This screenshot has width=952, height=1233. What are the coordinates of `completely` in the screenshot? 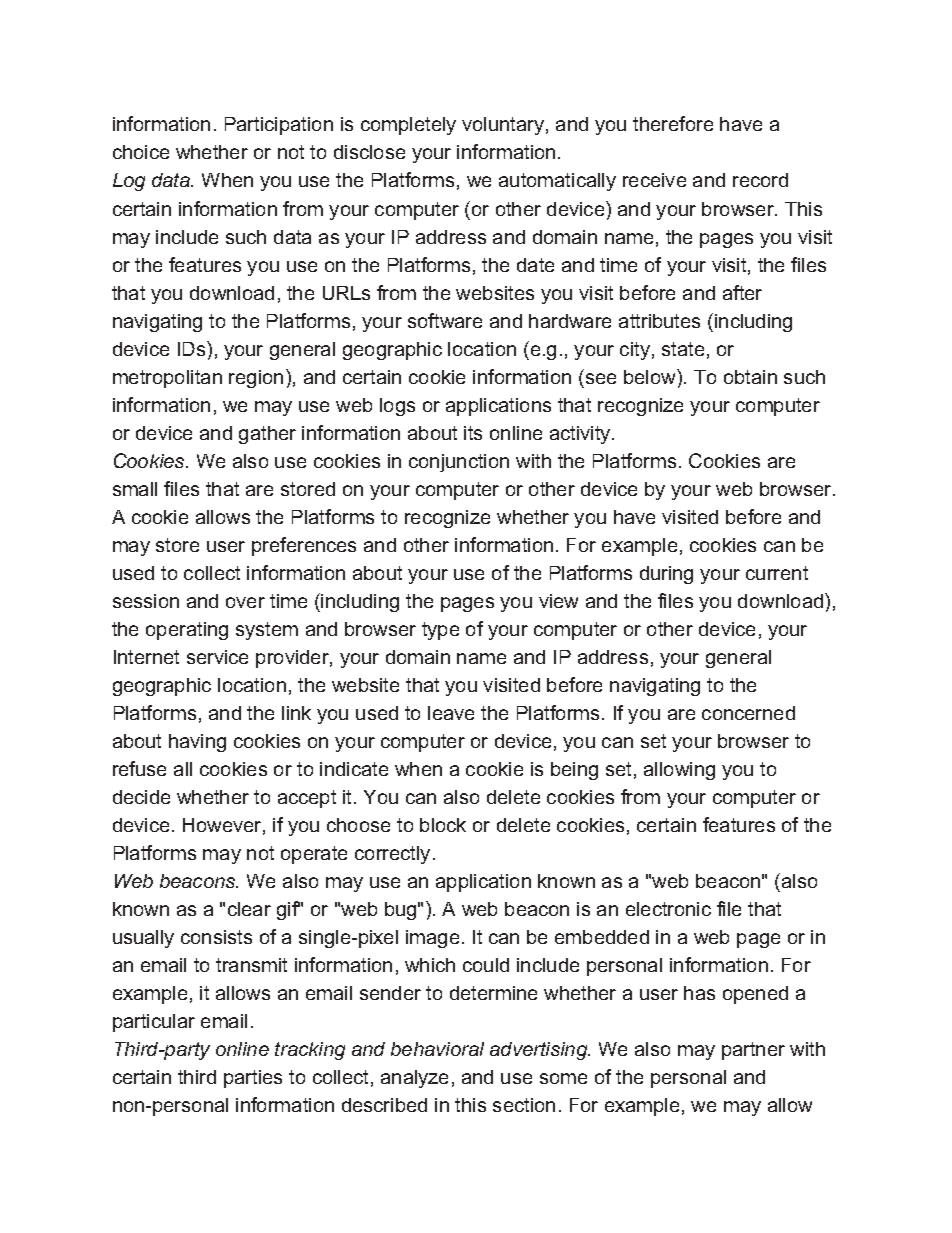 It's located at (408, 126).
